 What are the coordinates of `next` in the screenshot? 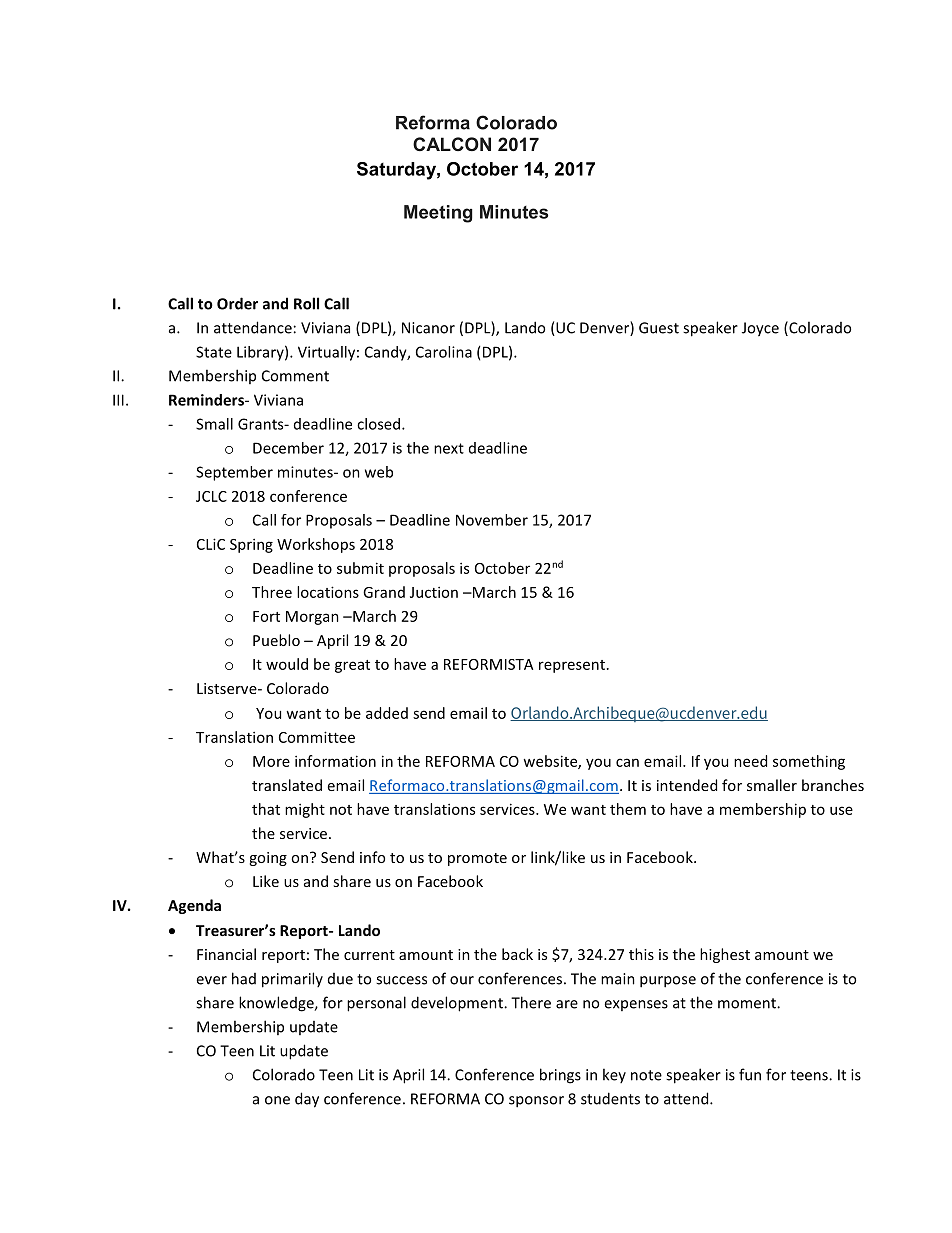 It's located at (449, 448).
